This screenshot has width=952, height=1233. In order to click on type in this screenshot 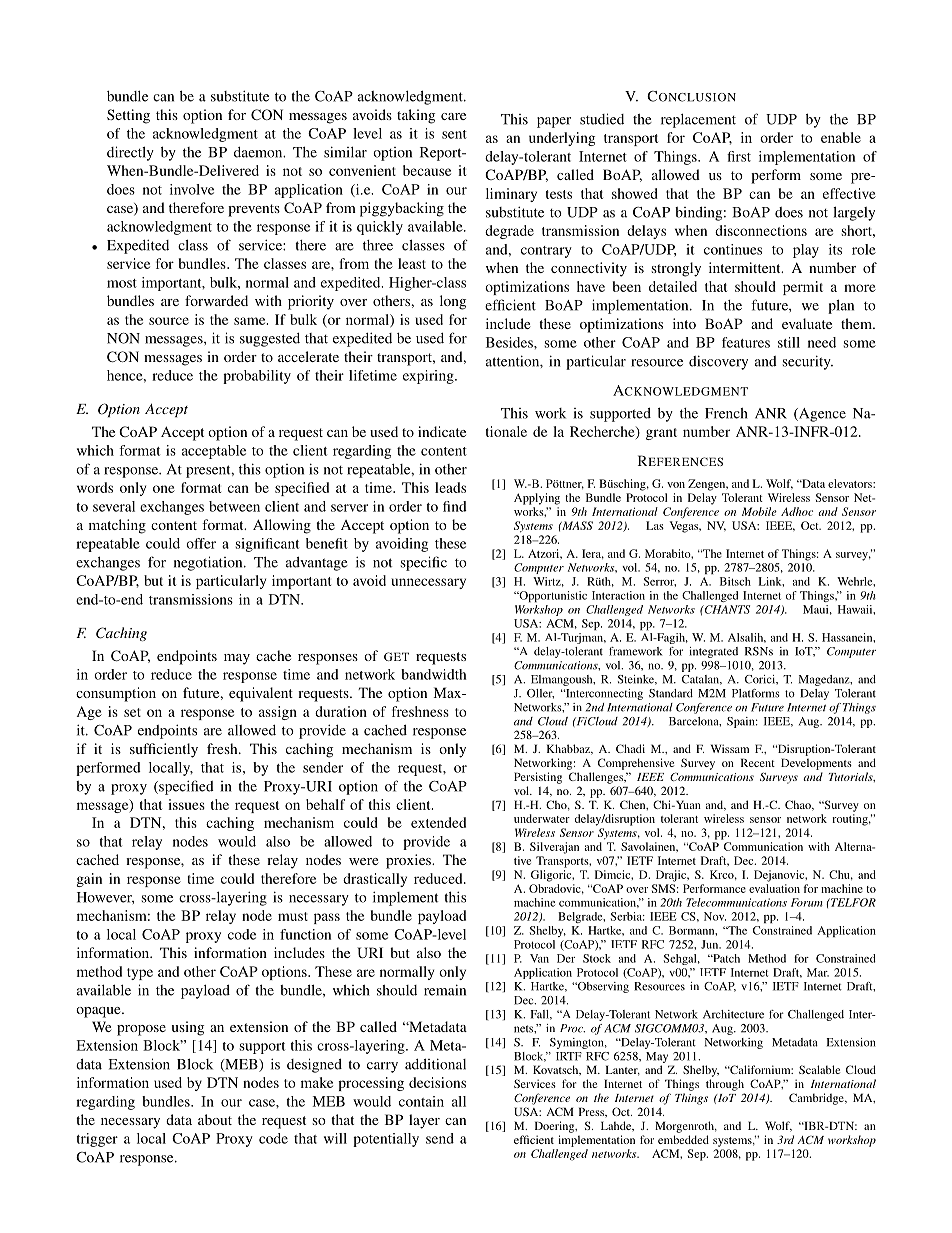, I will do `click(140, 974)`.
